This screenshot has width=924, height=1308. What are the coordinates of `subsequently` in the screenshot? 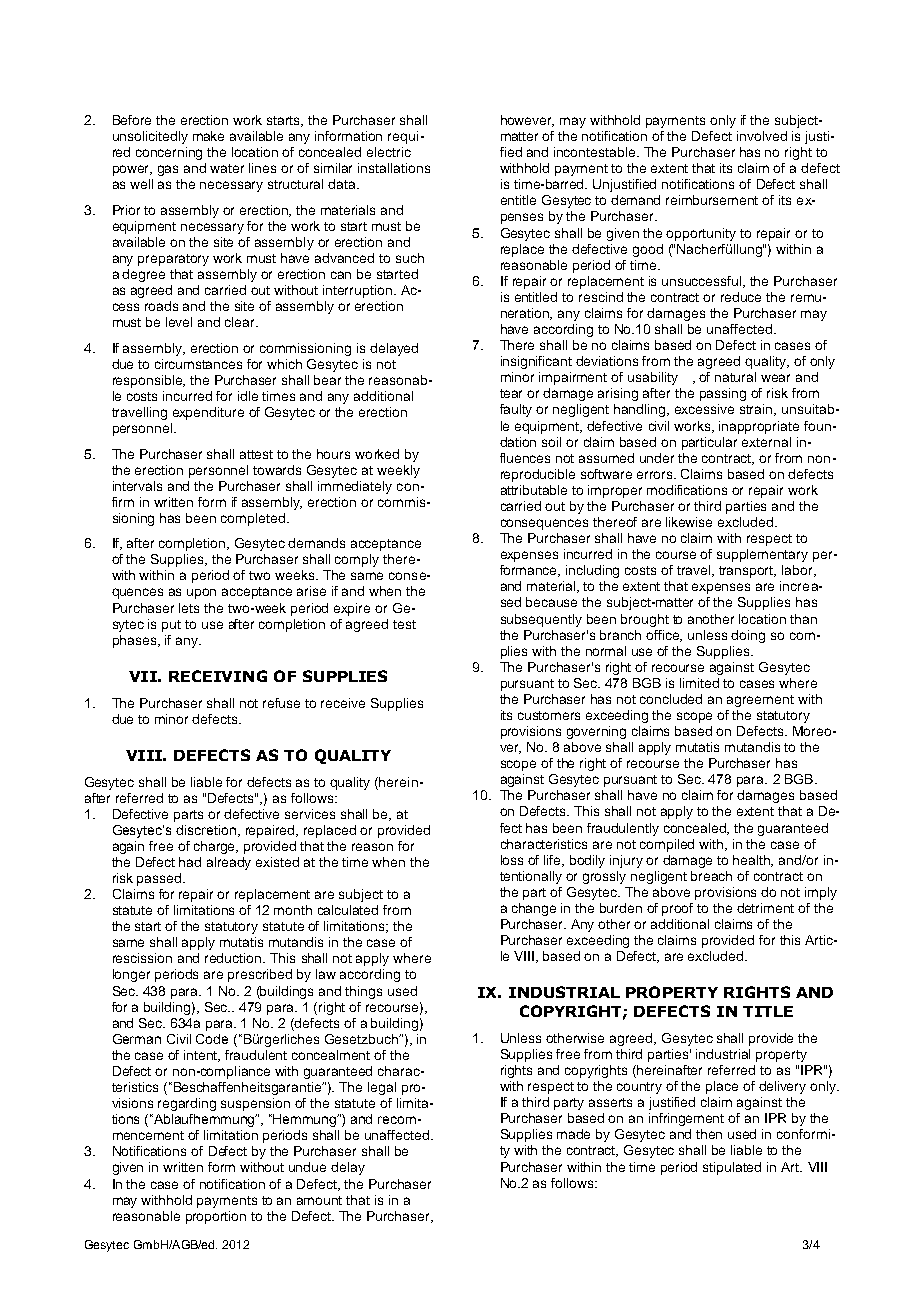 It's located at (541, 620).
